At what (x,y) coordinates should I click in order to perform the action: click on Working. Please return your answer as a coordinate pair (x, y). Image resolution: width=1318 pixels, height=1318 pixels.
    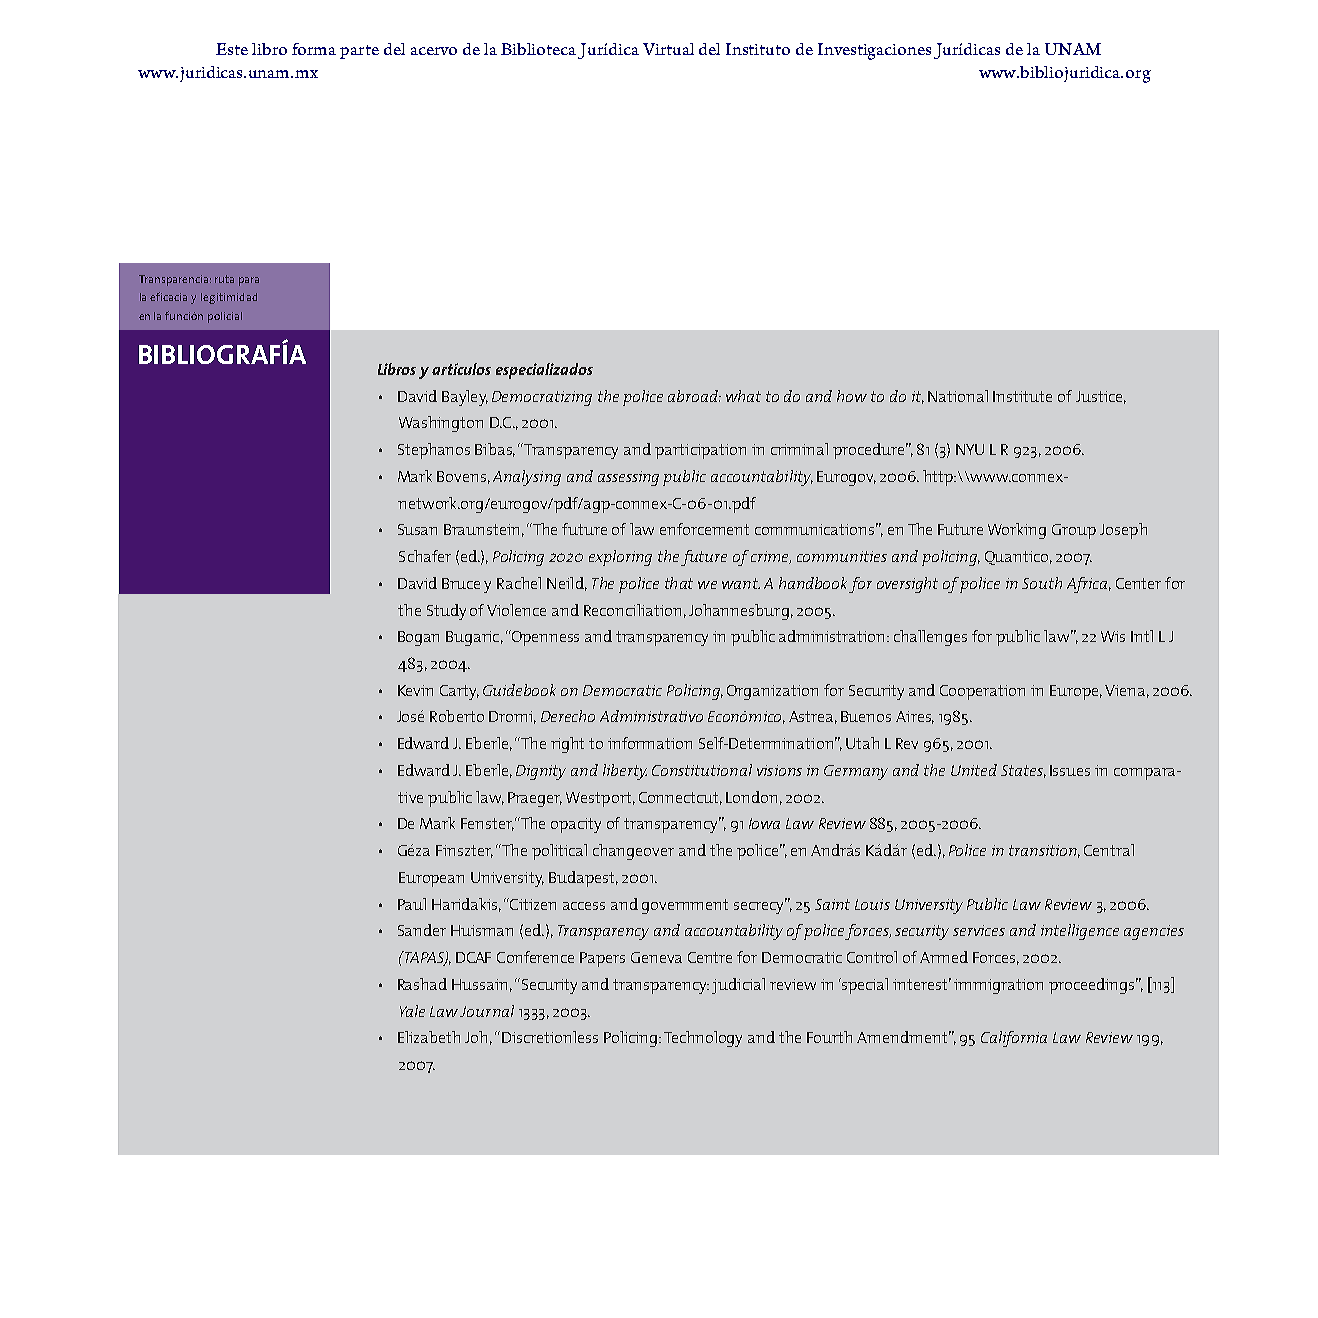
    Looking at the image, I should click on (1017, 531).
